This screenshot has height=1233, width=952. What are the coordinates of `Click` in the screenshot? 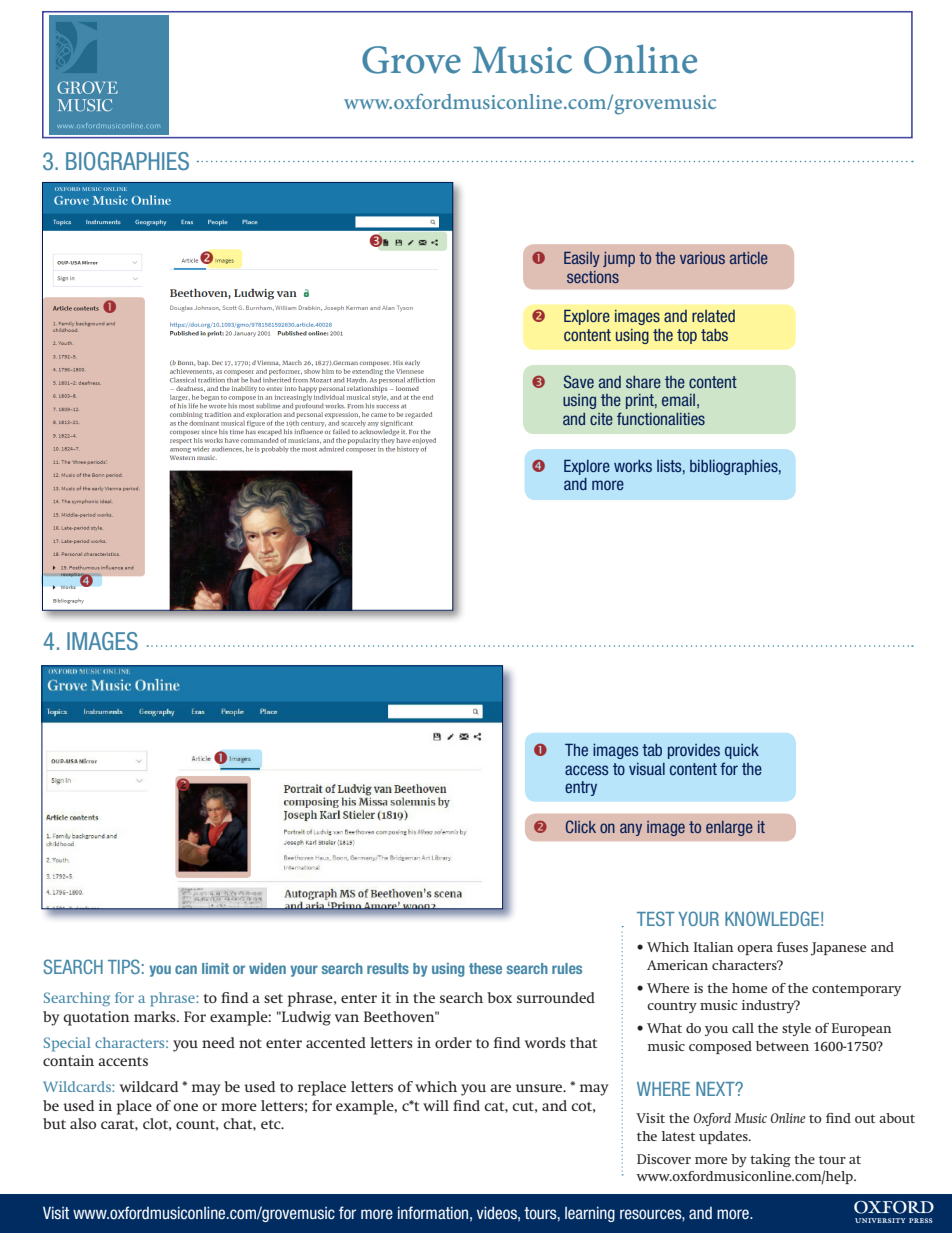 It's located at (581, 826).
